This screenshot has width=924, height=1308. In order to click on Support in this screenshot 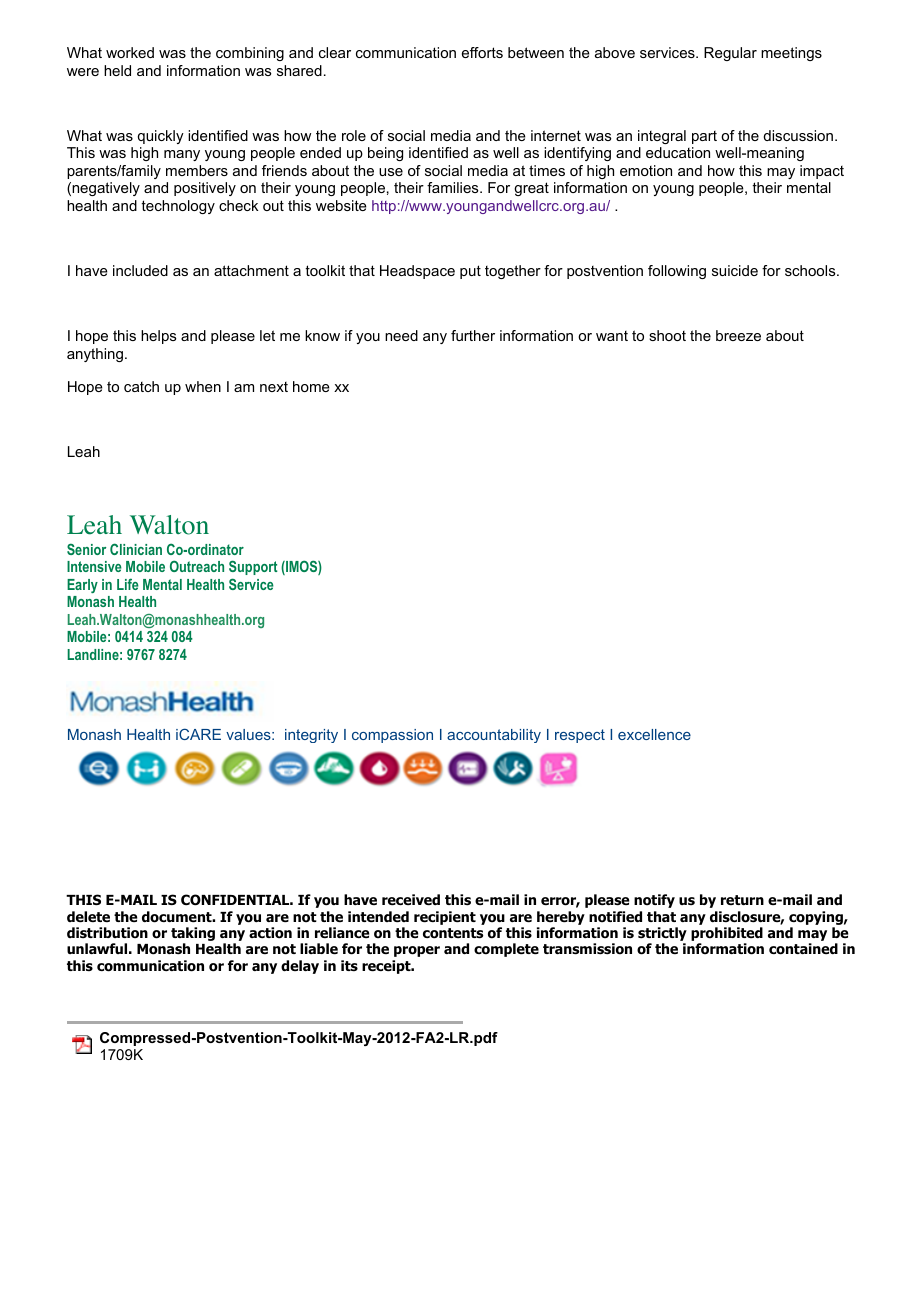, I will do `click(253, 567)`.
